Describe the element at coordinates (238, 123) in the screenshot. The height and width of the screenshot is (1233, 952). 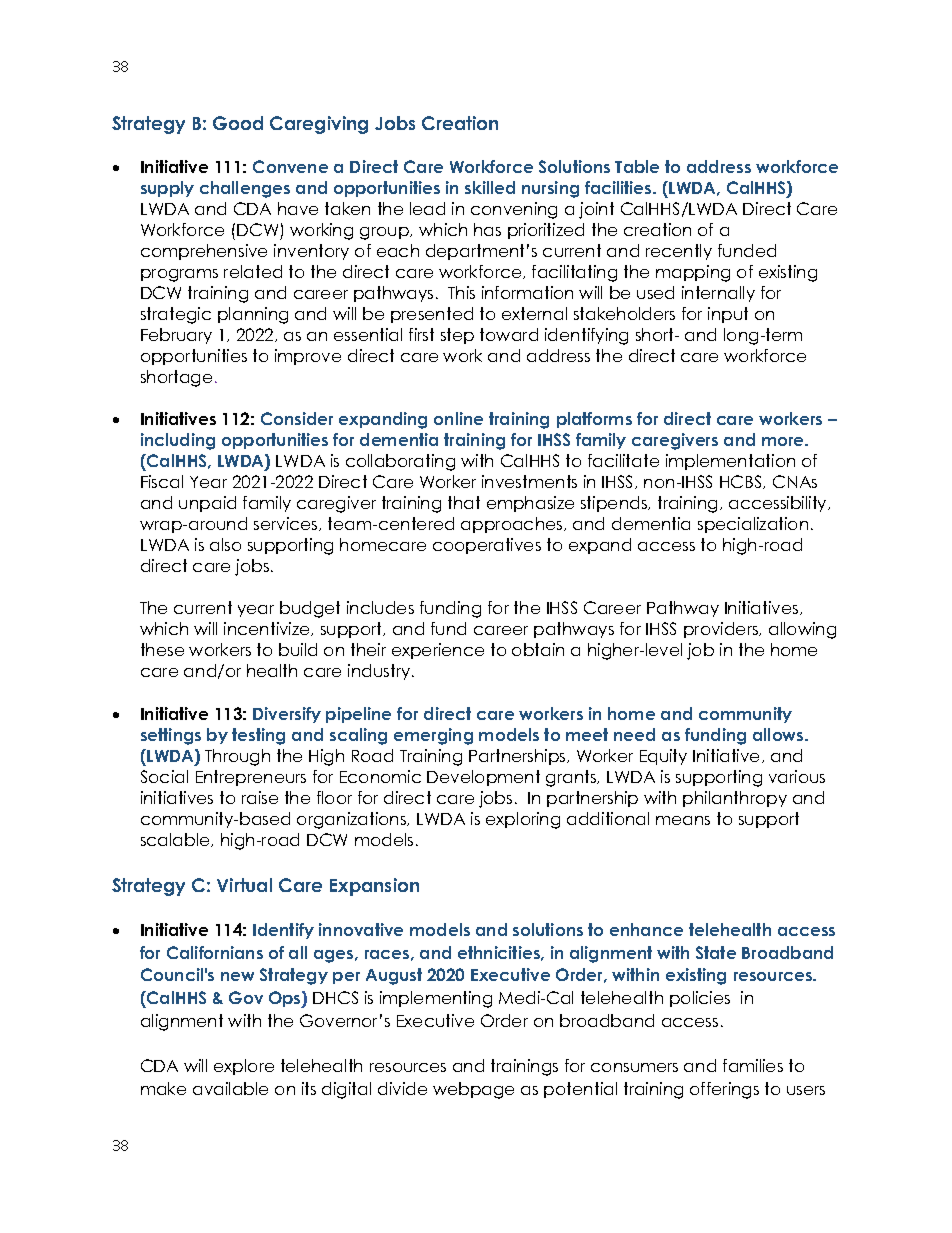
I see `Good` at that location.
